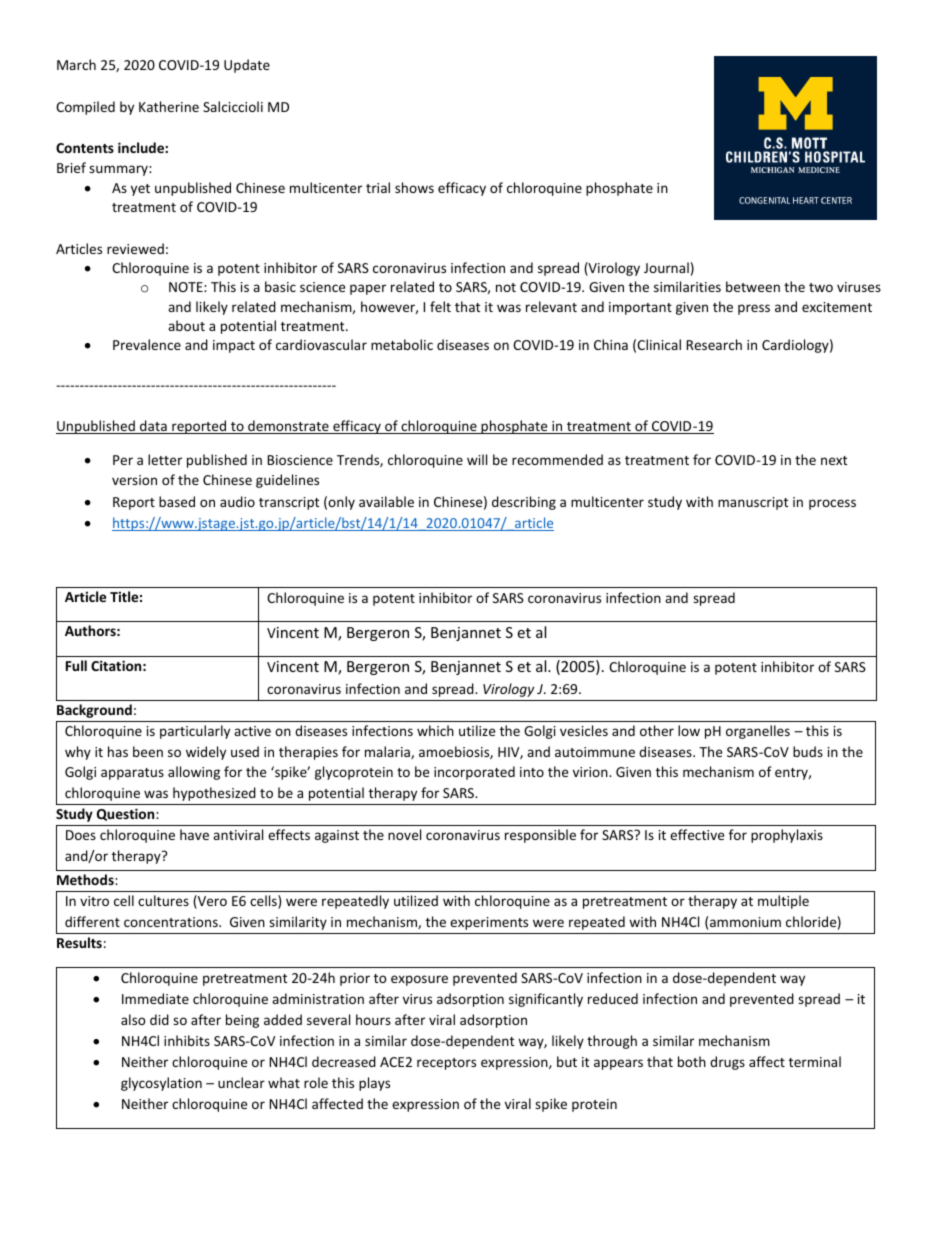  Describe the element at coordinates (148, 751) in the screenshot. I see `been` at that location.
